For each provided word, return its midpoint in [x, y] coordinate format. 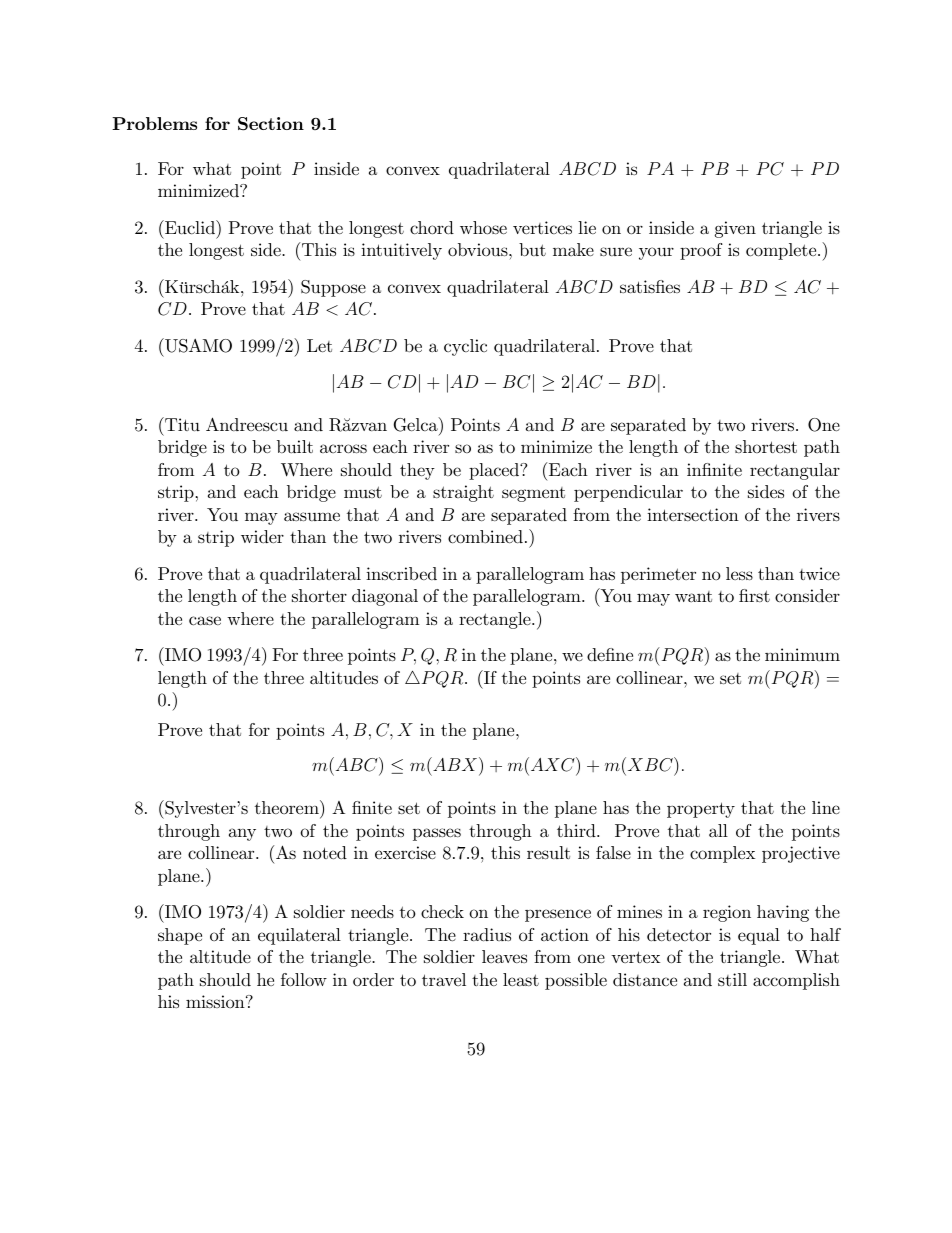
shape [180, 936]
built [295, 446]
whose [483, 228]
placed [495, 471]
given [735, 229]
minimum [802, 654]
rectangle [496, 620]
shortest [766, 446]
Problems [154, 123]
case [205, 621]
